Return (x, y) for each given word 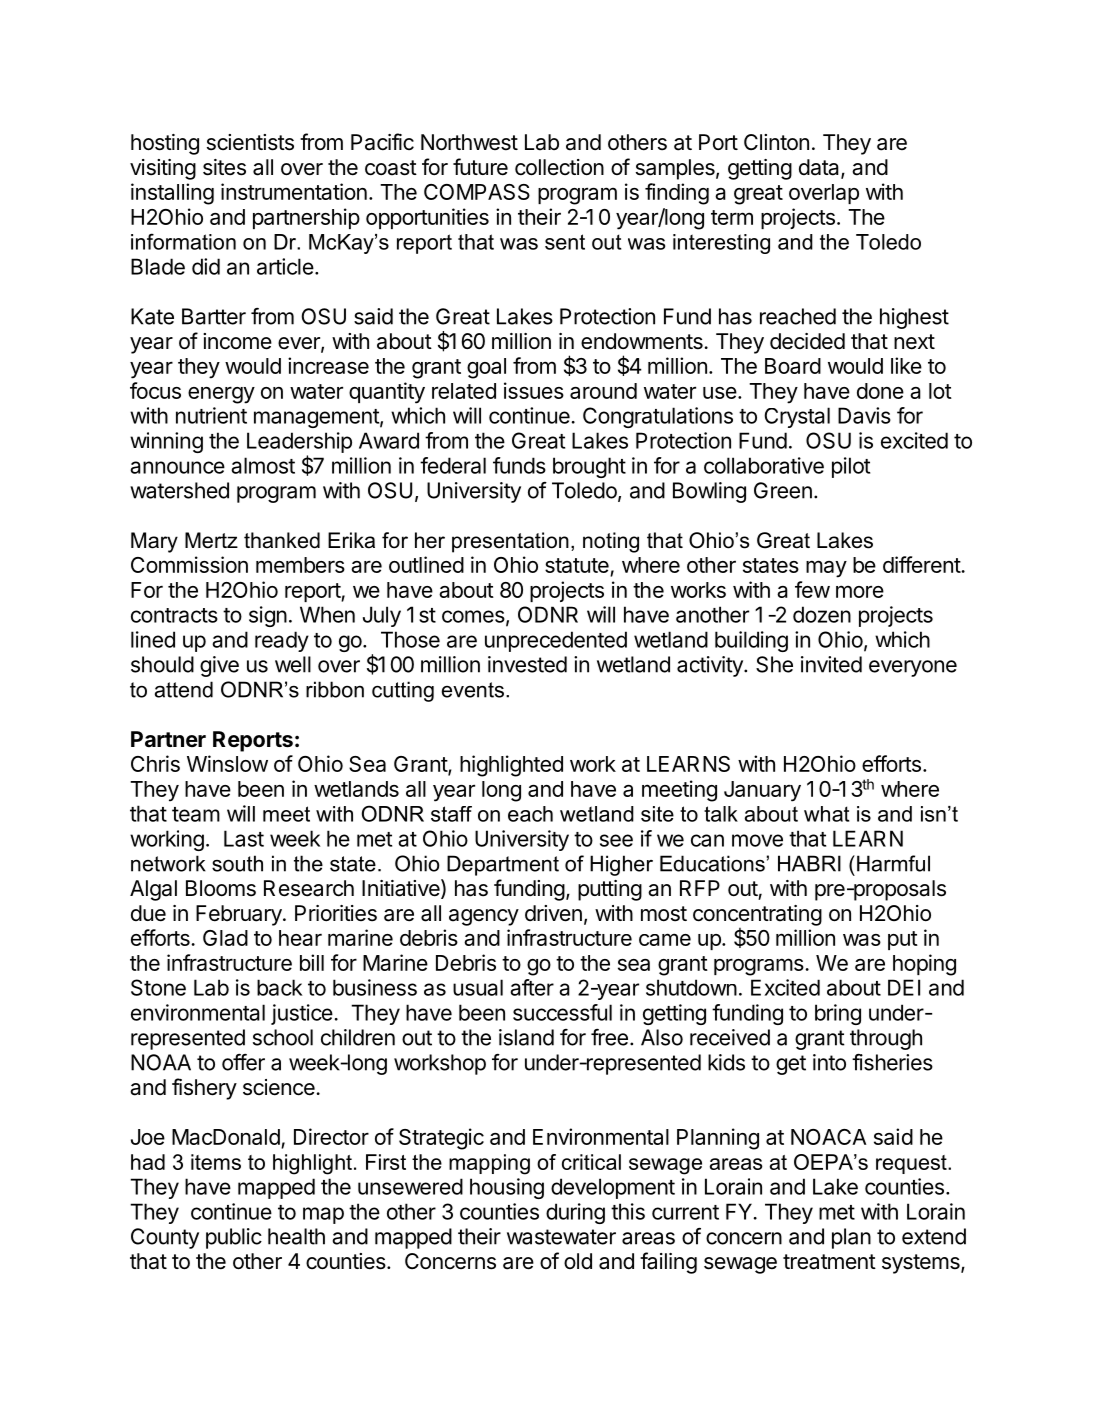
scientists (250, 142)
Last (244, 838)
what (826, 814)
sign (268, 616)
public (234, 1238)
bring (838, 1014)
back (279, 987)
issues (534, 390)
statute (578, 567)
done (880, 391)
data (820, 168)
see (616, 840)
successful (562, 1012)
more (860, 591)
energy (221, 395)
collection (559, 167)
